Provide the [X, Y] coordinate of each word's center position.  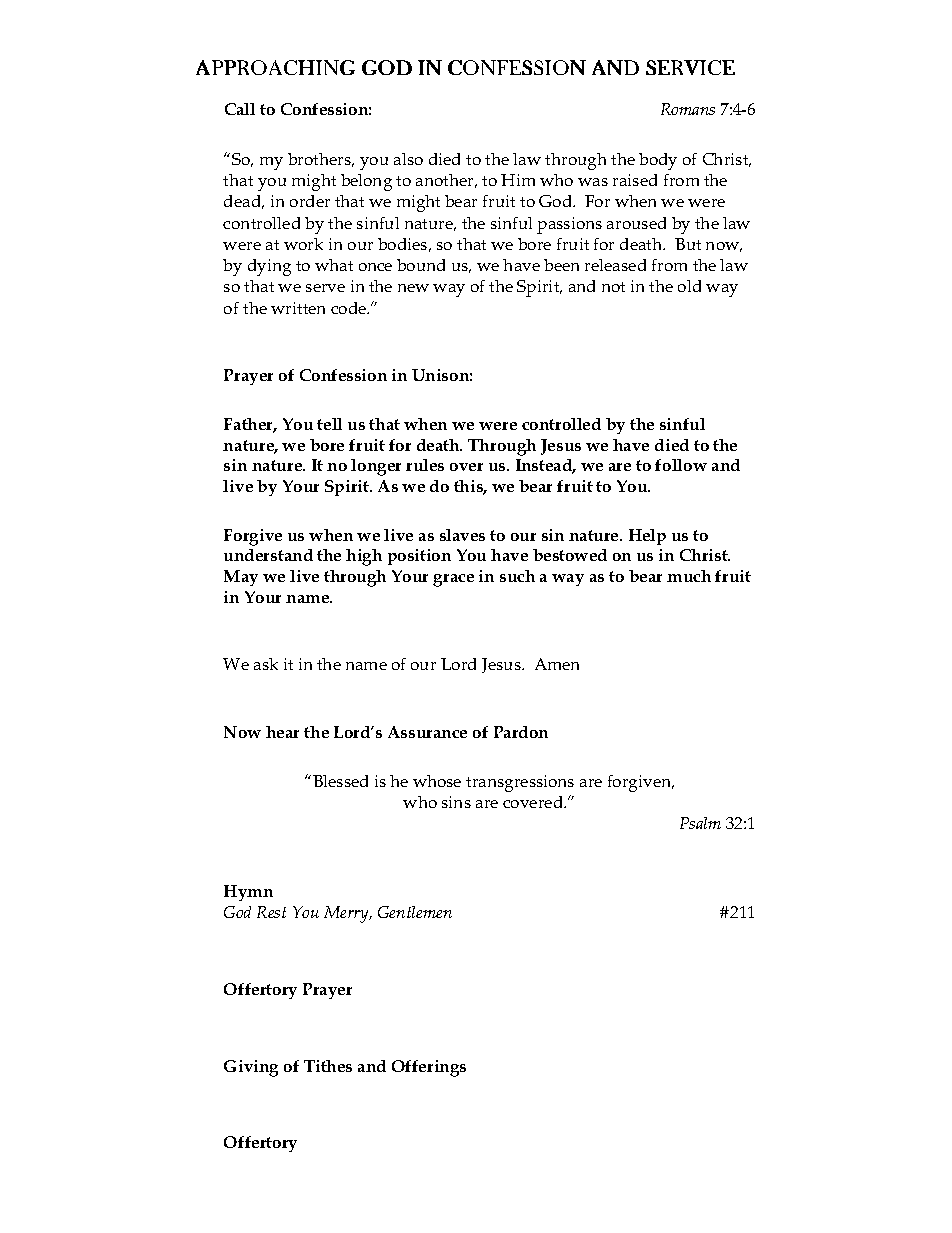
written [298, 308]
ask [266, 664]
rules [425, 465]
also [408, 159]
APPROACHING [275, 67]
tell [329, 424]
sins [456, 802]
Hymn [248, 893]
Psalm [700, 823]
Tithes [328, 1066]
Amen [557, 664]
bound [421, 265]
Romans [688, 109]
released [615, 265]
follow [681, 465]
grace [453, 580]
